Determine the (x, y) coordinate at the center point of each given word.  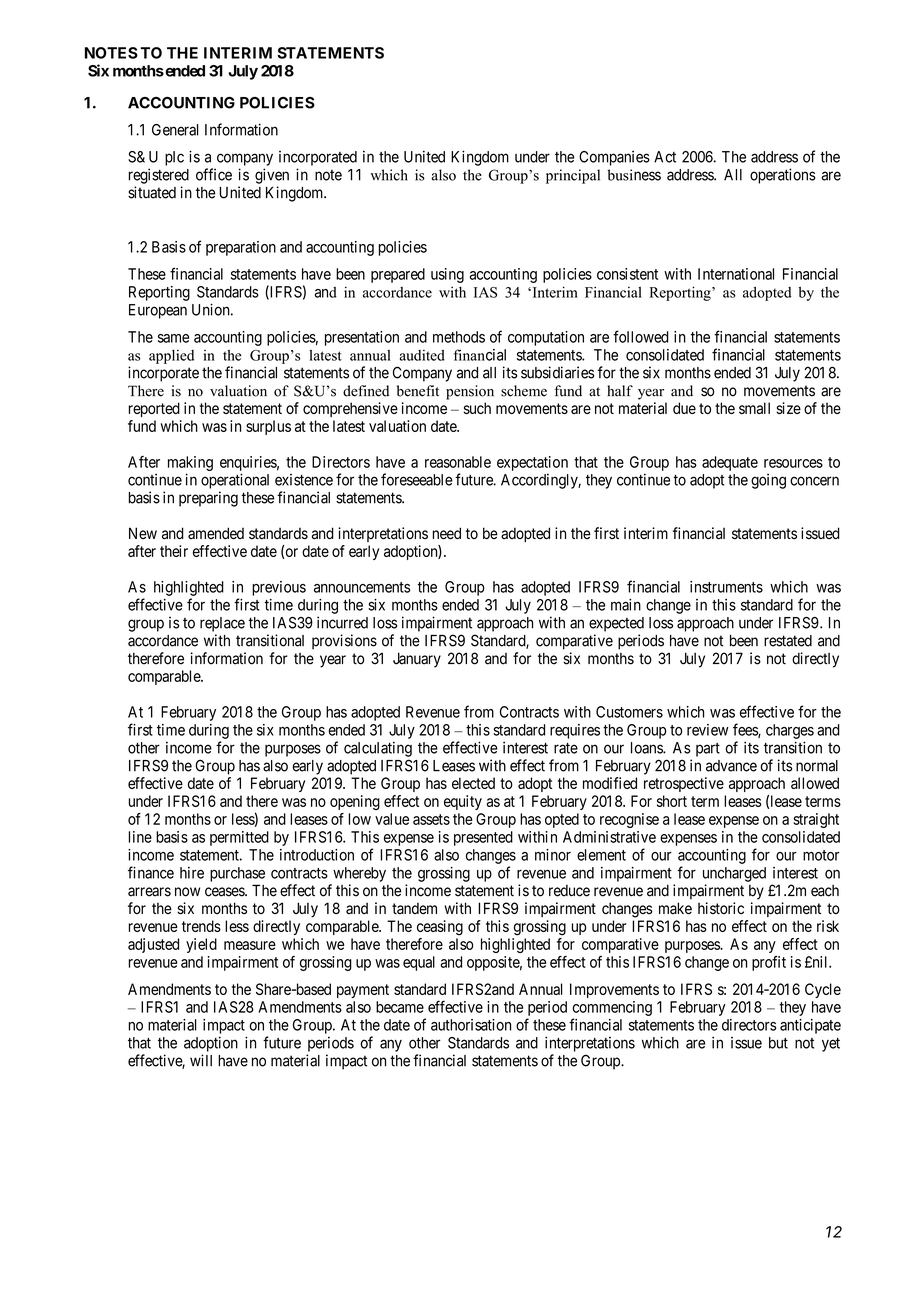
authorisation (471, 1025)
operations (783, 176)
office (214, 174)
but (778, 1043)
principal (573, 176)
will (201, 1060)
